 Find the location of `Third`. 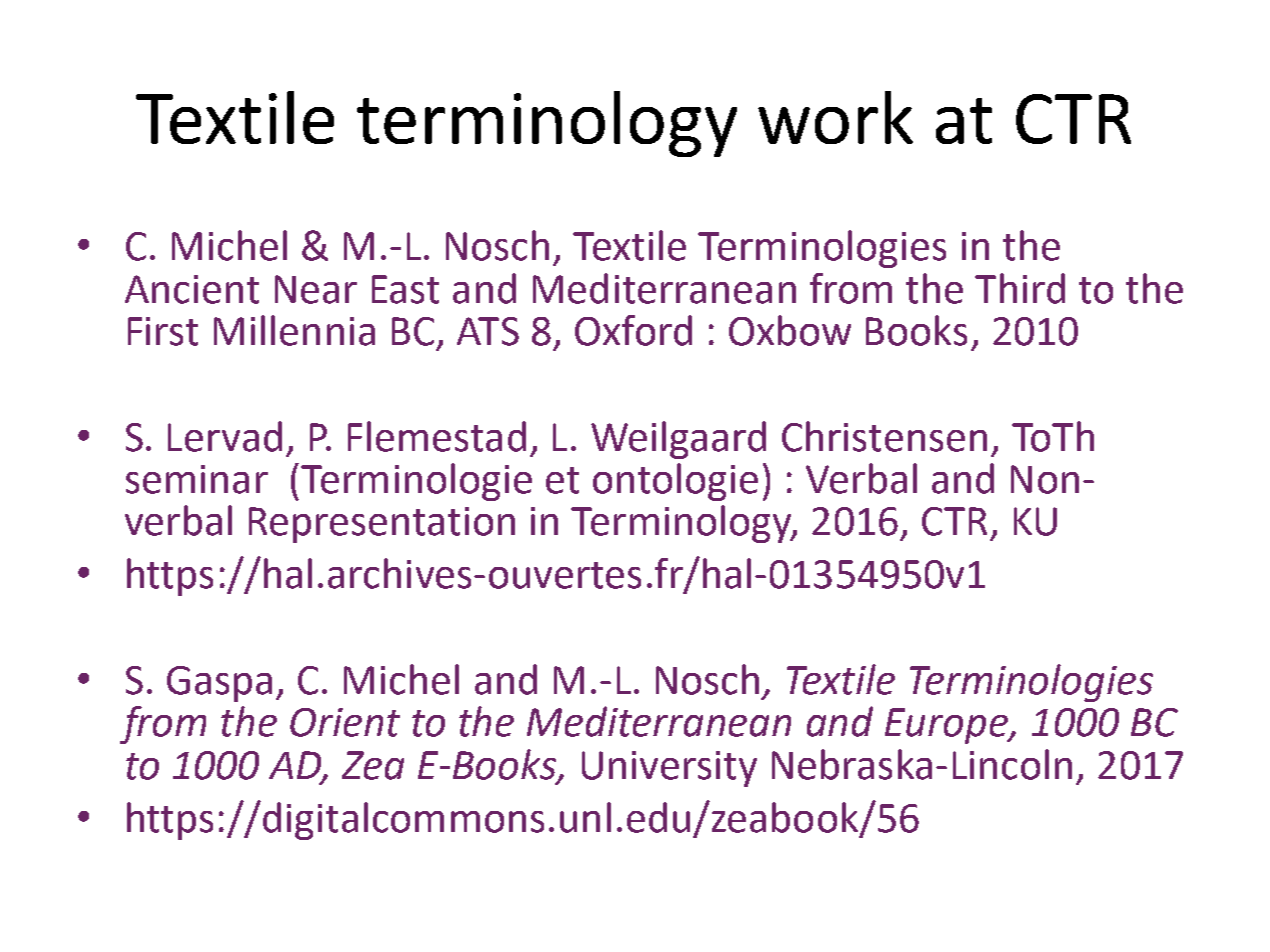

Third is located at coordinates (1020, 288).
